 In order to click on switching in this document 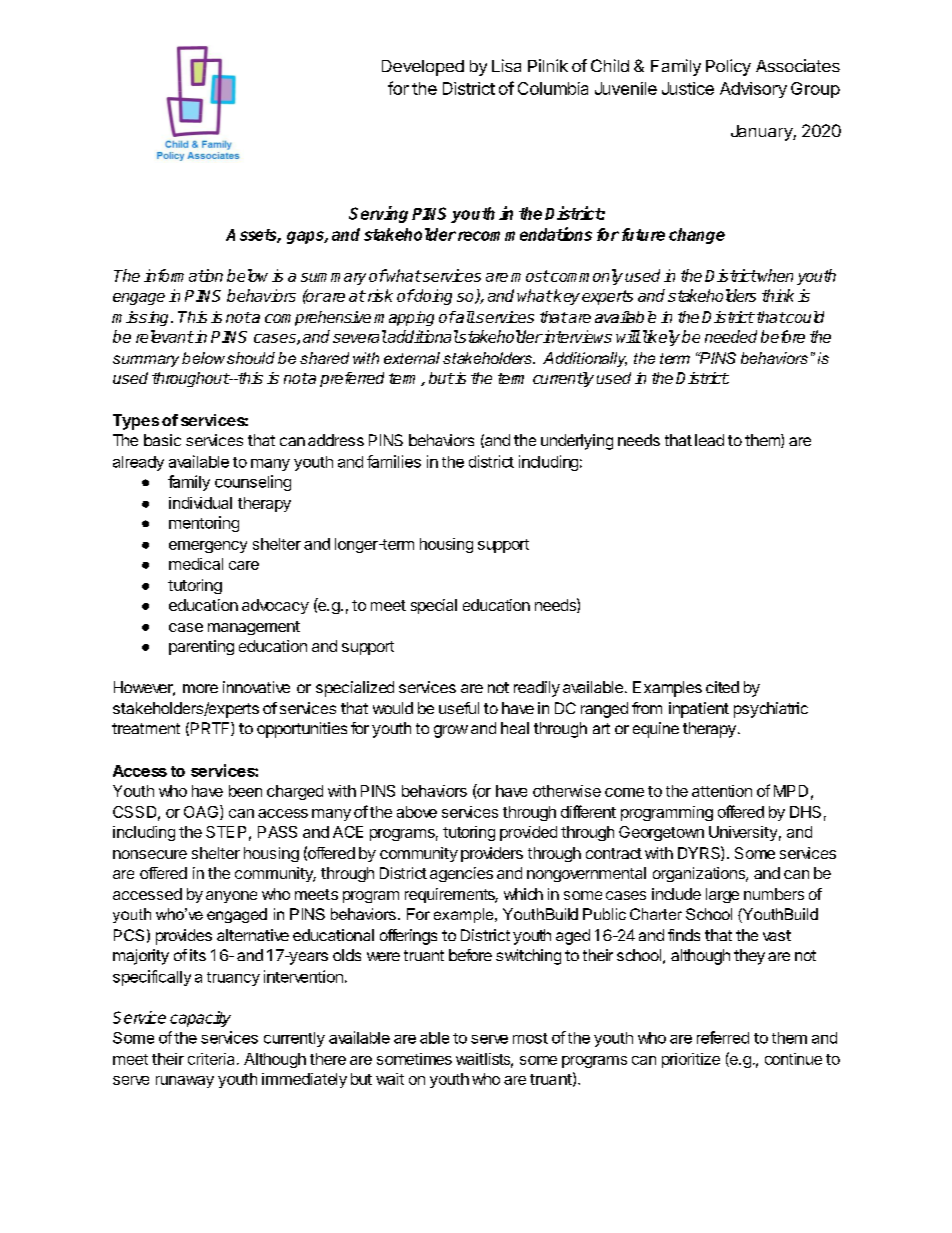, I will do `click(528, 957)`.
